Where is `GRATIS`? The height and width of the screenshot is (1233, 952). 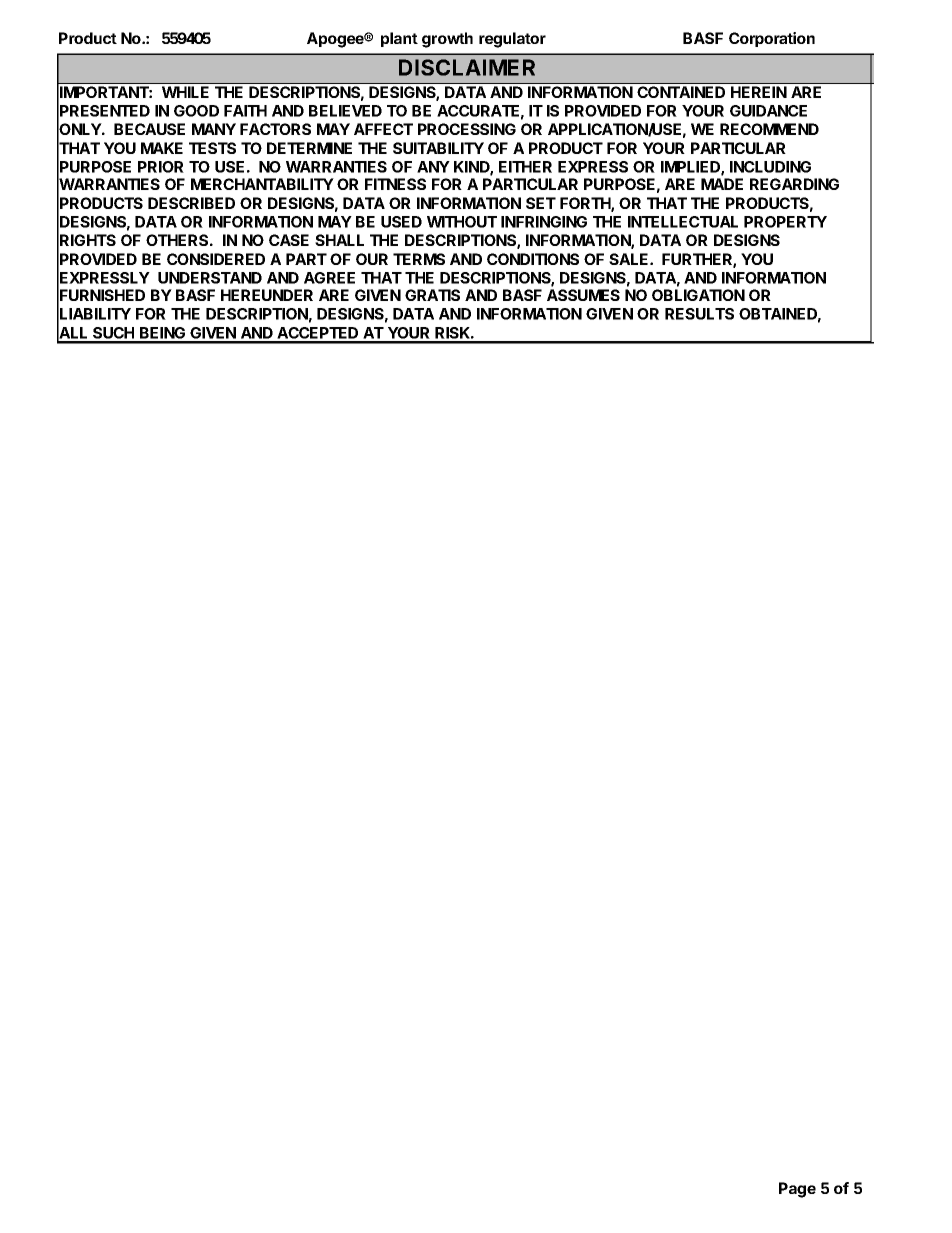
GRATIS is located at coordinates (432, 295).
